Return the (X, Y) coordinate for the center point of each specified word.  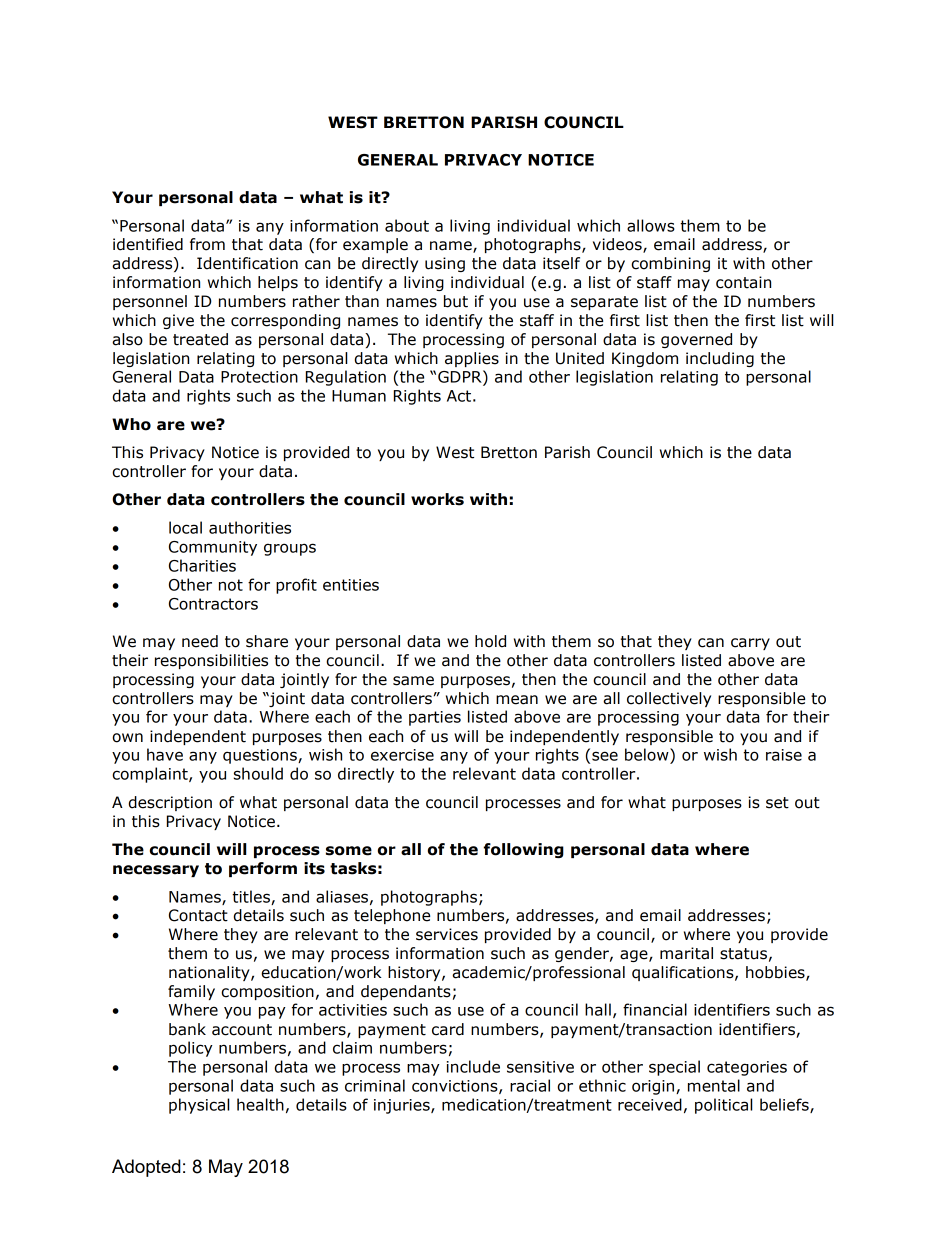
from (207, 244)
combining (670, 264)
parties (435, 718)
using (445, 264)
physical (199, 1106)
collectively (669, 699)
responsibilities (211, 661)
